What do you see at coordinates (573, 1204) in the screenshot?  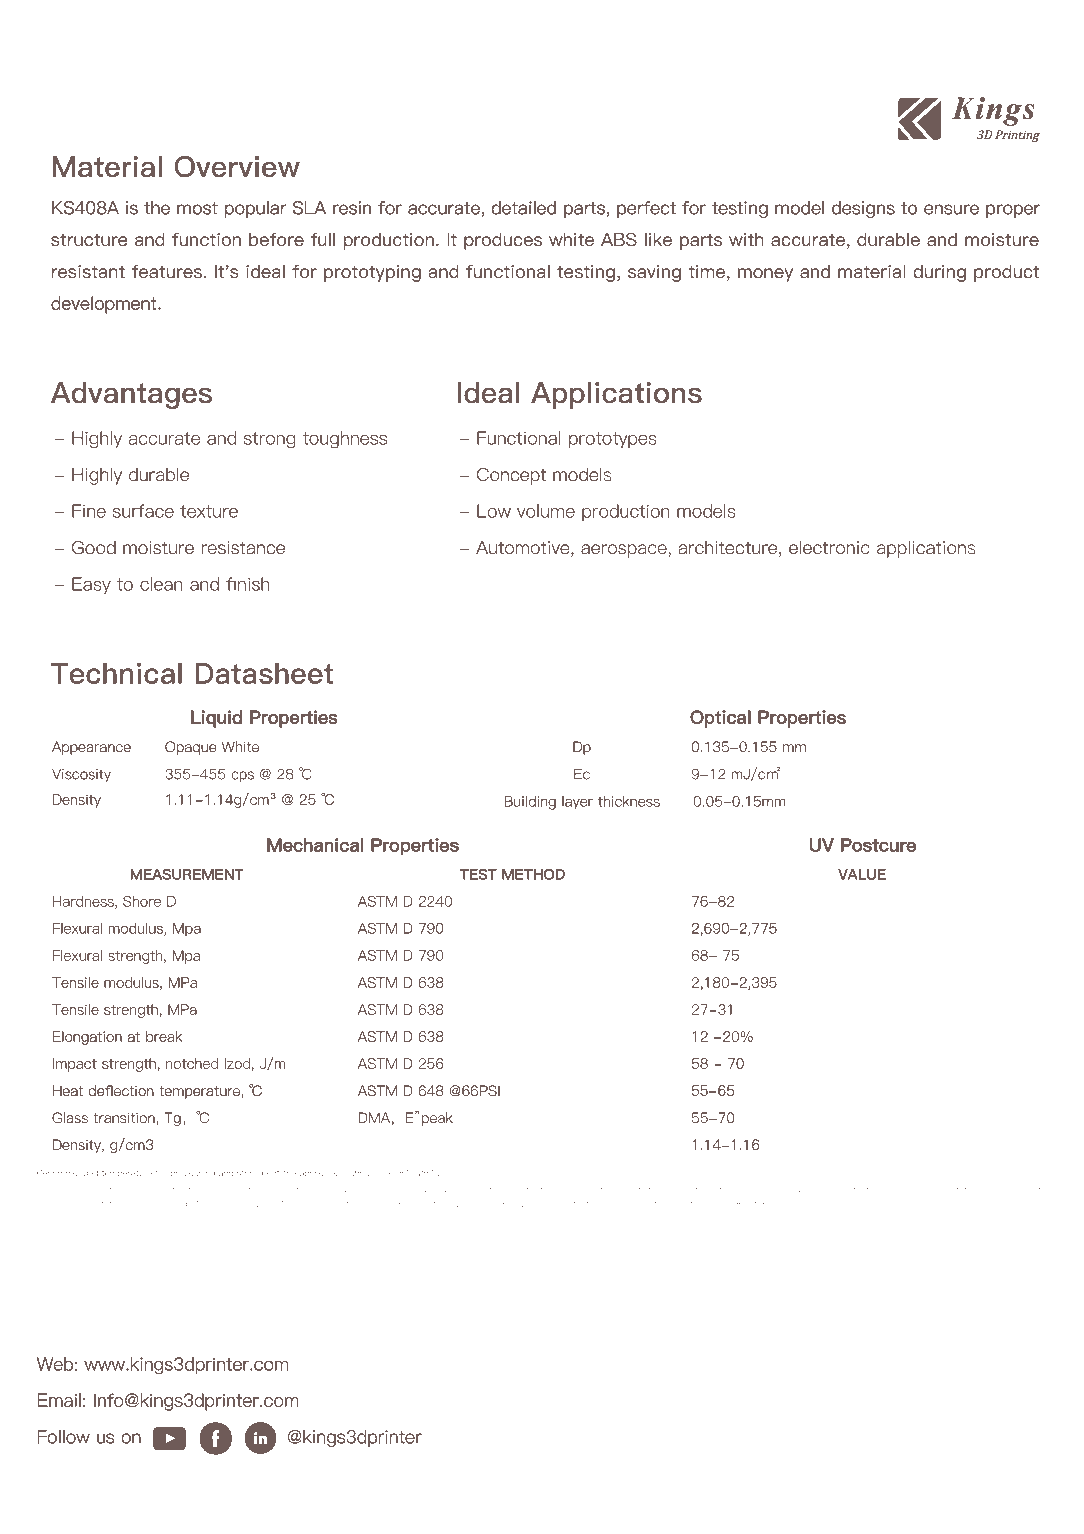 I see `contact` at bounding box center [573, 1204].
